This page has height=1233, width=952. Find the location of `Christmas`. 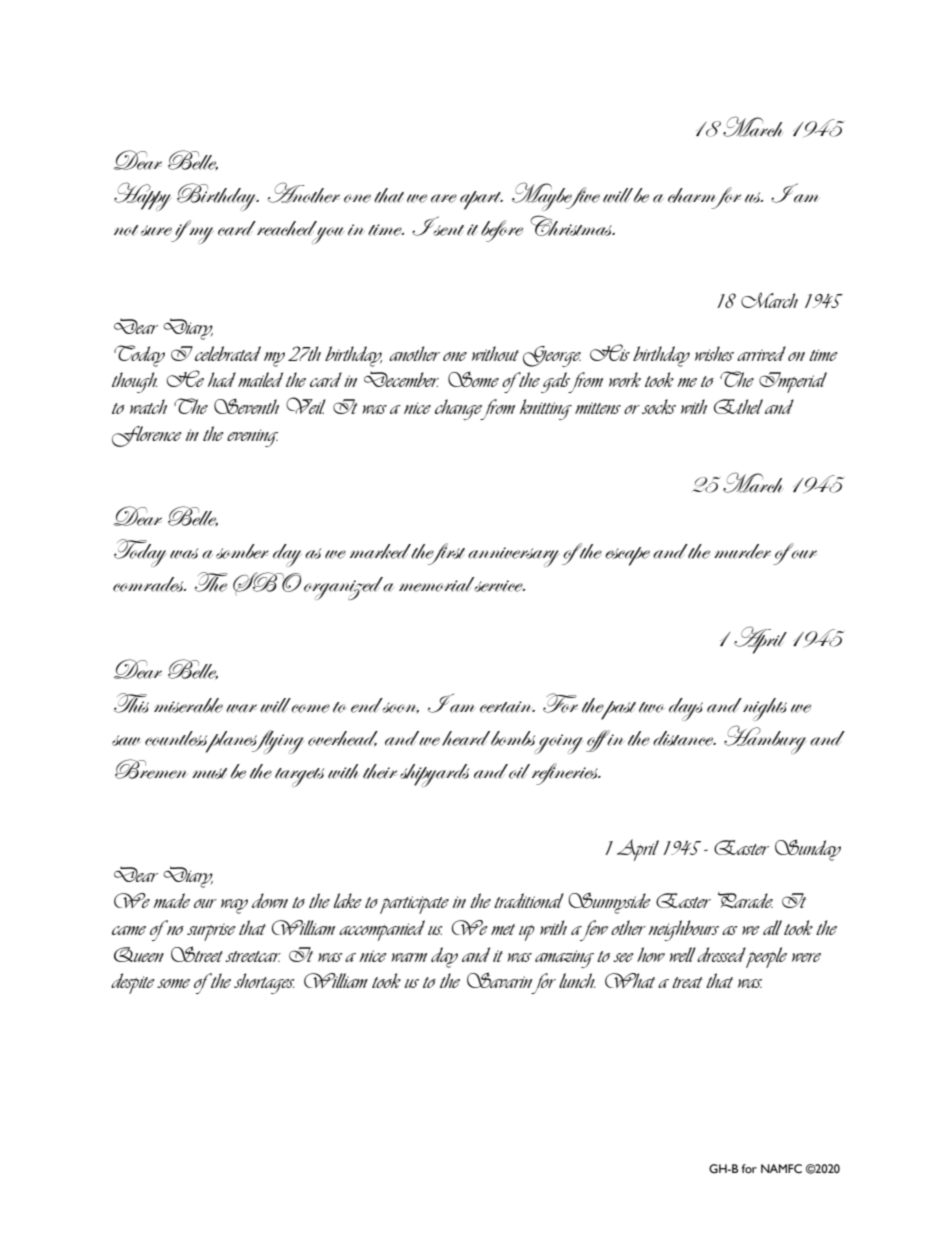

Christmas is located at coordinates (572, 225).
